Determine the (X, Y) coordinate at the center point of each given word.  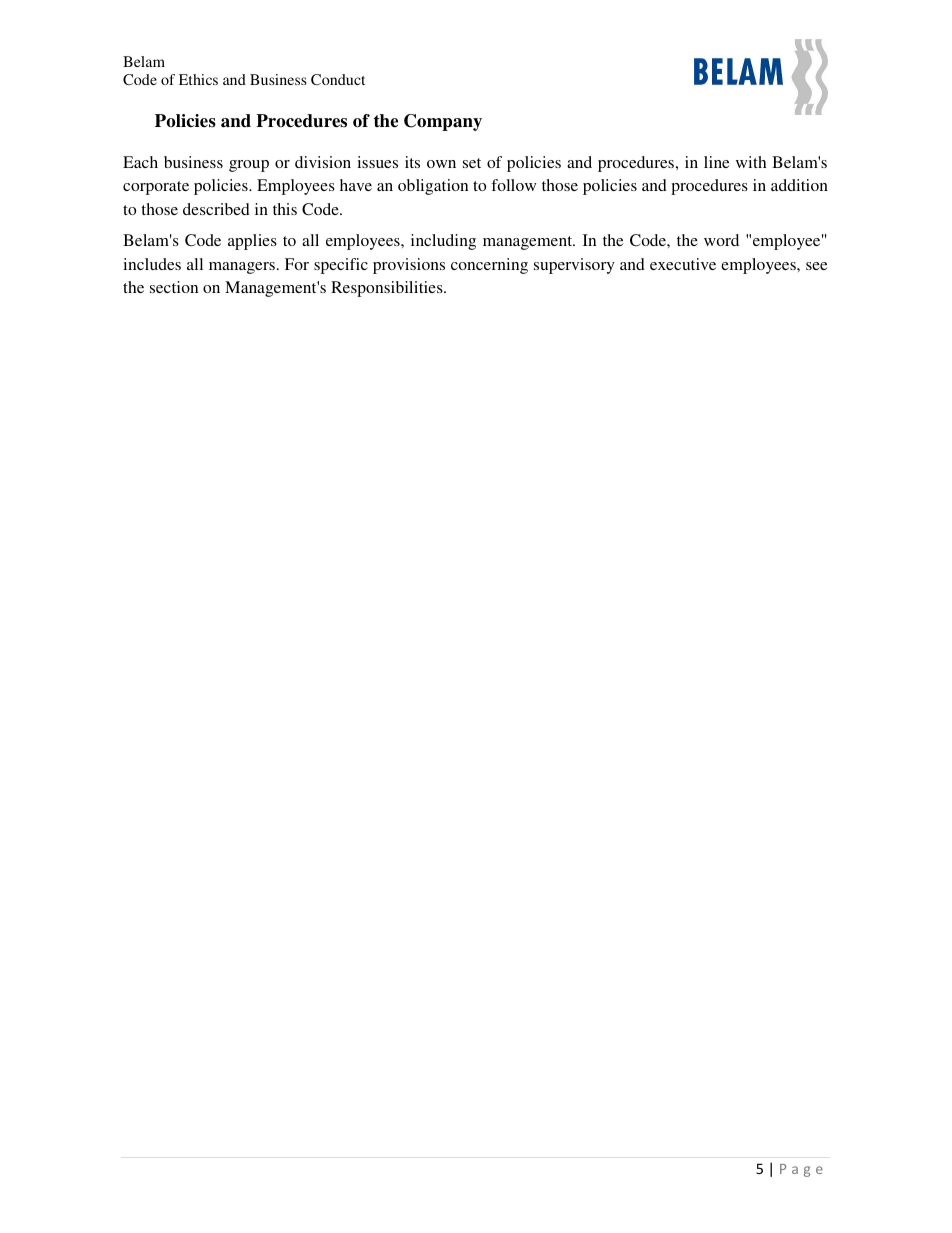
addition (799, 185)
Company (443, 122)
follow (513, 185)
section (174, 287)
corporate (156, 188)
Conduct (338, 79)
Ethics (198, 79)
